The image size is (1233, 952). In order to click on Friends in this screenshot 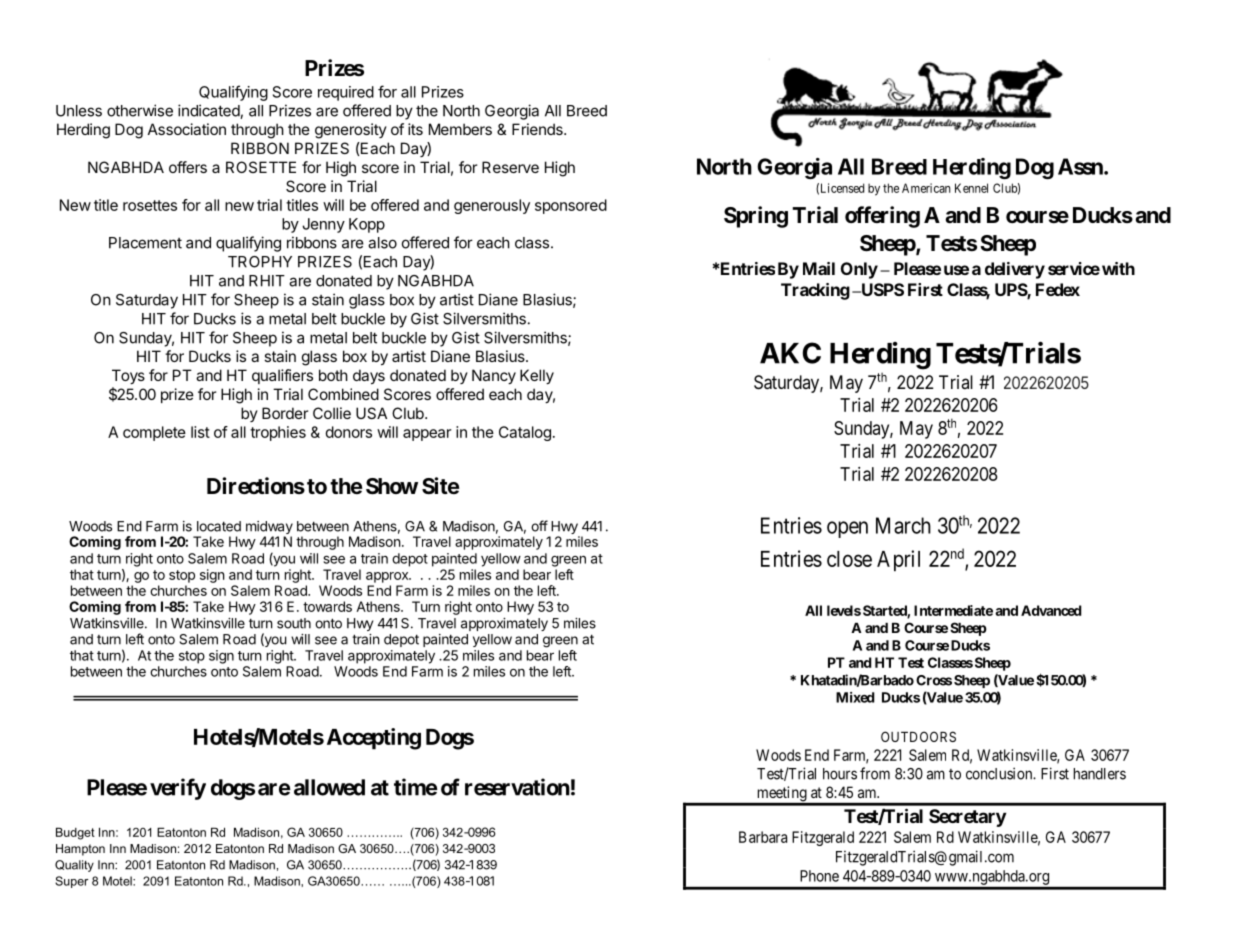, I will do `click(538, 129)`.
